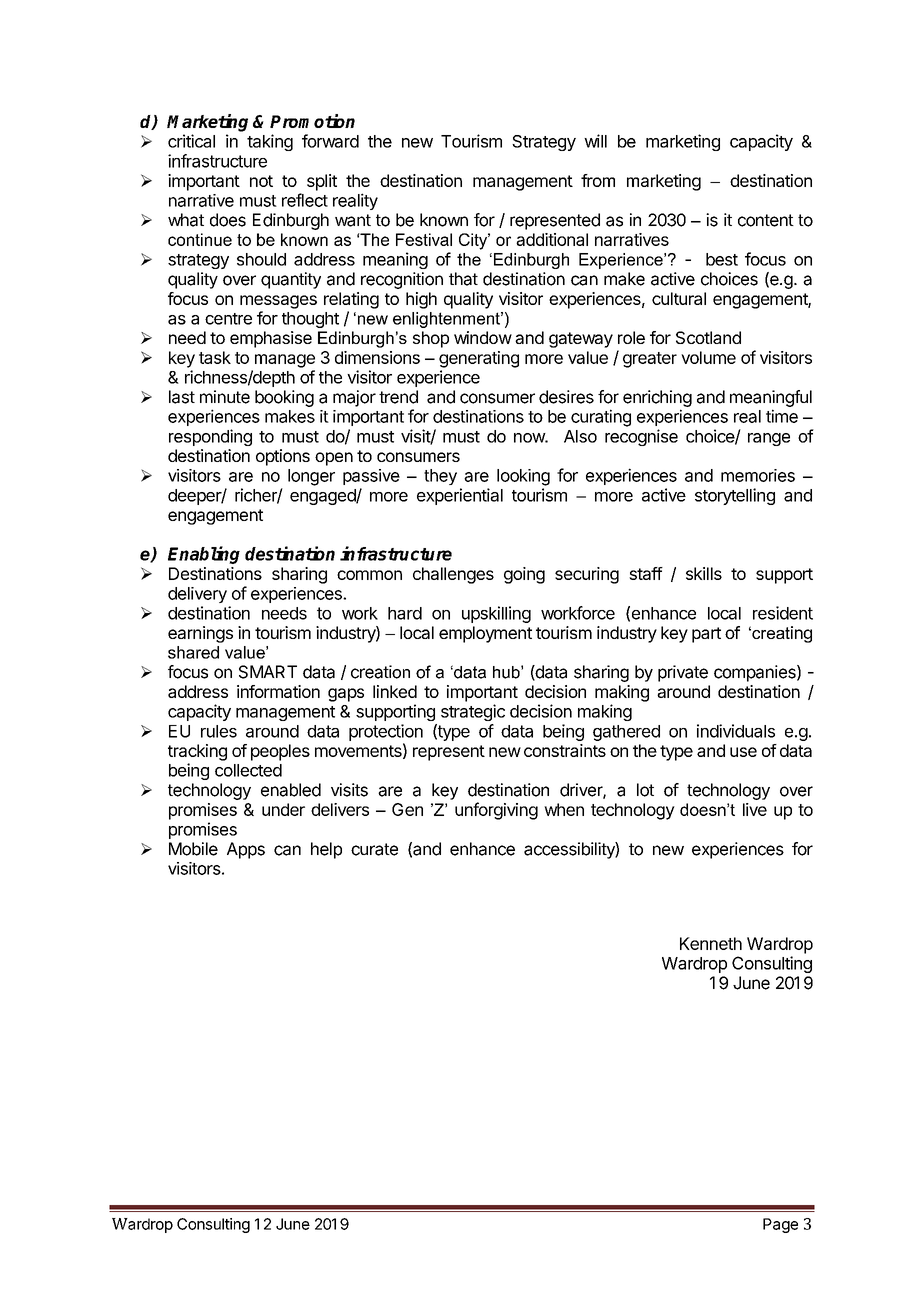  I want to click on storytelling, so click(735, 496).
